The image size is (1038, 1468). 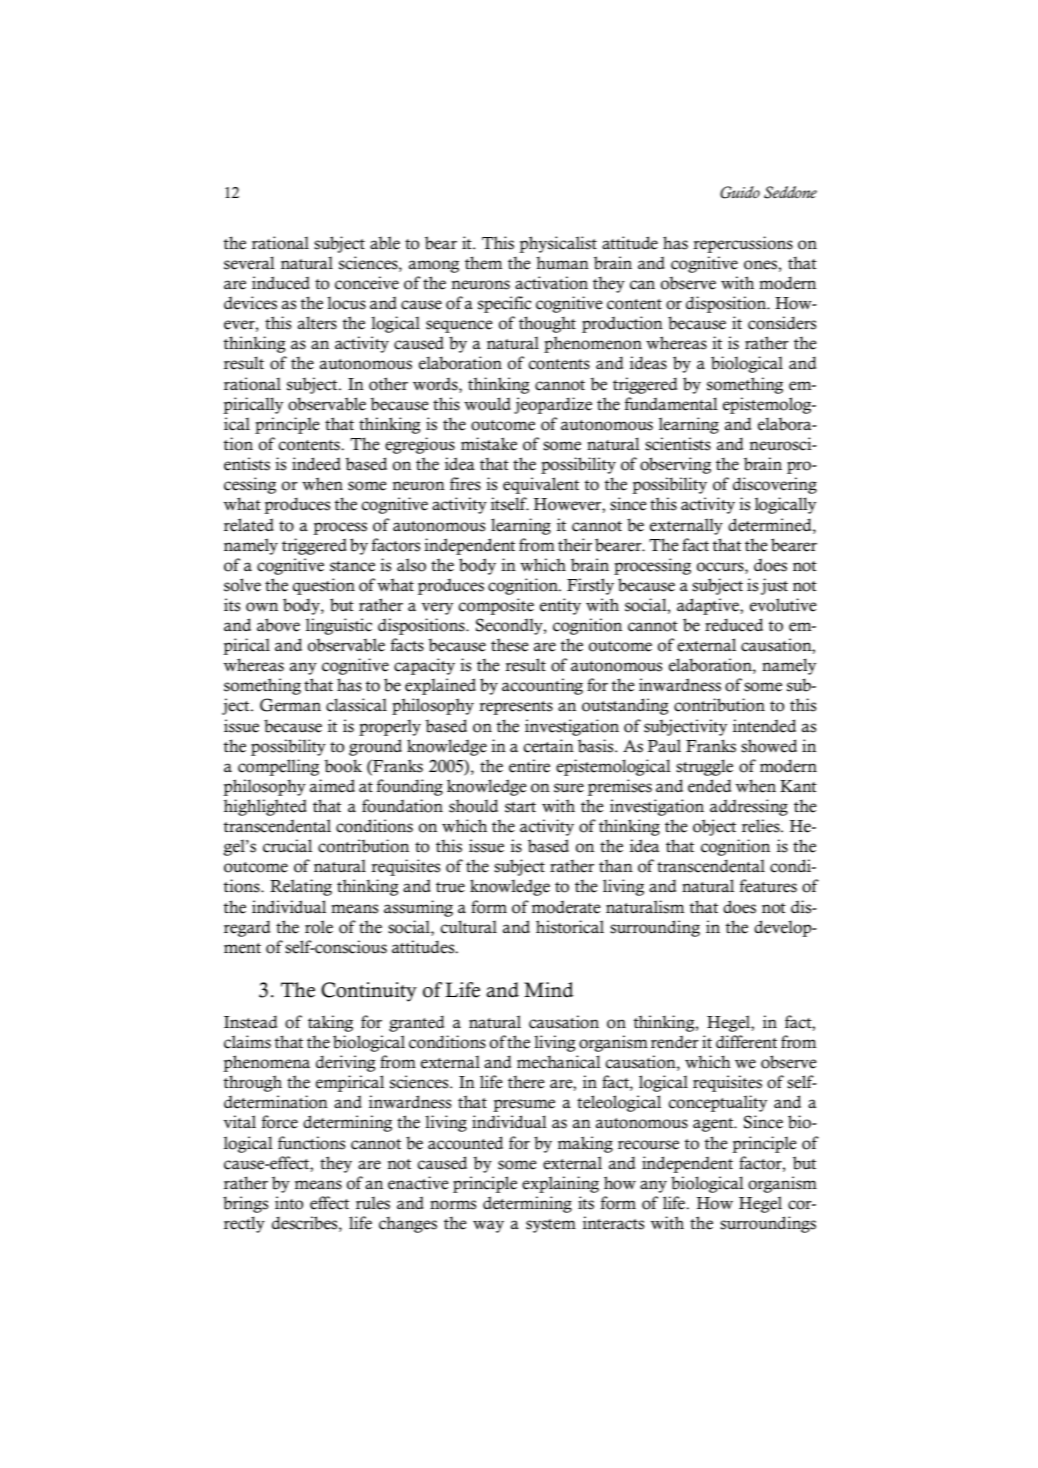 I want to click on showed, so click(x=769, y=746).
